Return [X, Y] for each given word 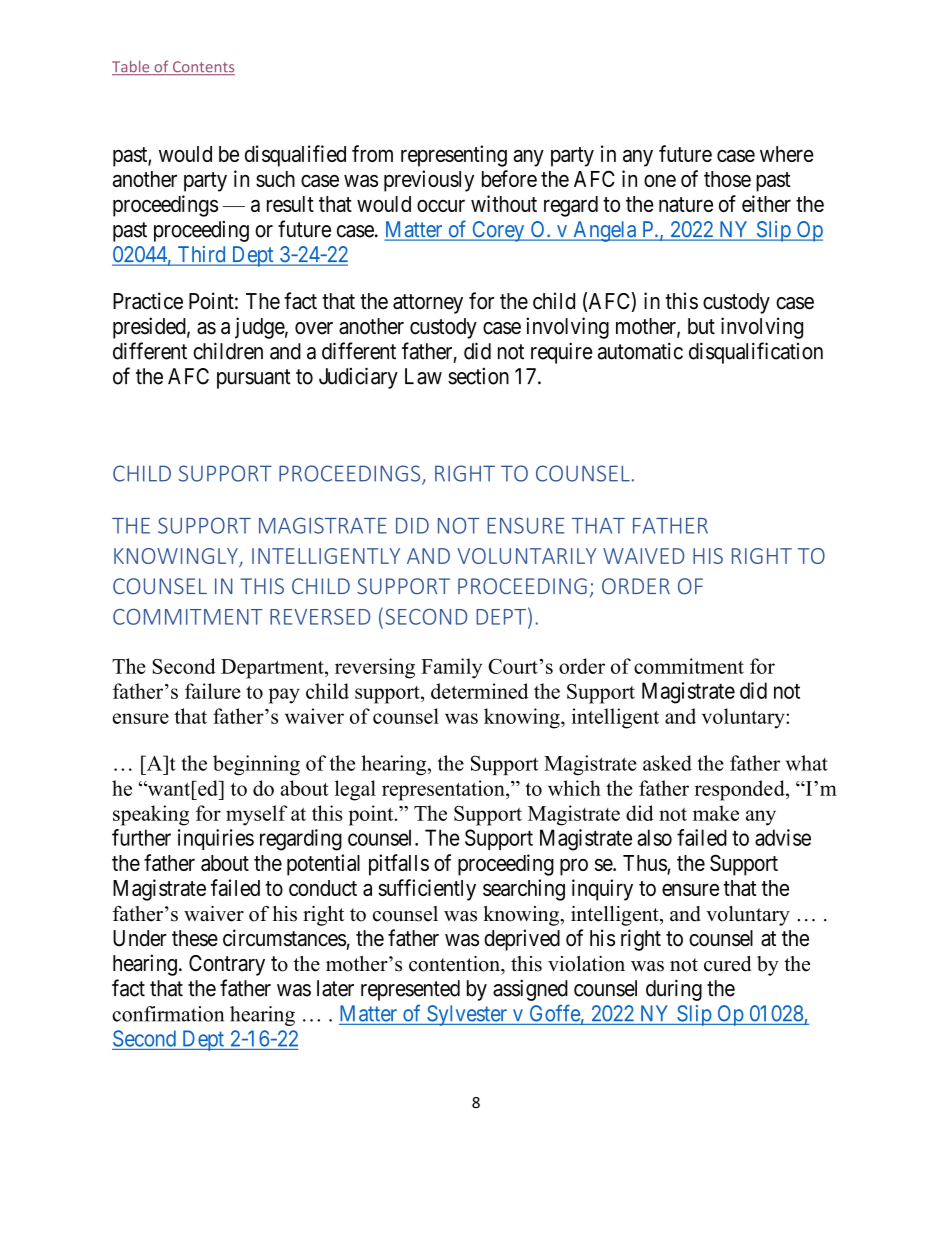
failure [213, 691]
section [478, 376]
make [716, 813]
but [701, 326]
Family [451, 668]
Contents [202, 68]
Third [201, 255]
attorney [428, 304]
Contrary [227, 965]
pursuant [254, 379]
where [787, 154]
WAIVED [643, 556]
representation [444, 790]
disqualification [756, 353]
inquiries [216, 839]
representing [454, 156]
